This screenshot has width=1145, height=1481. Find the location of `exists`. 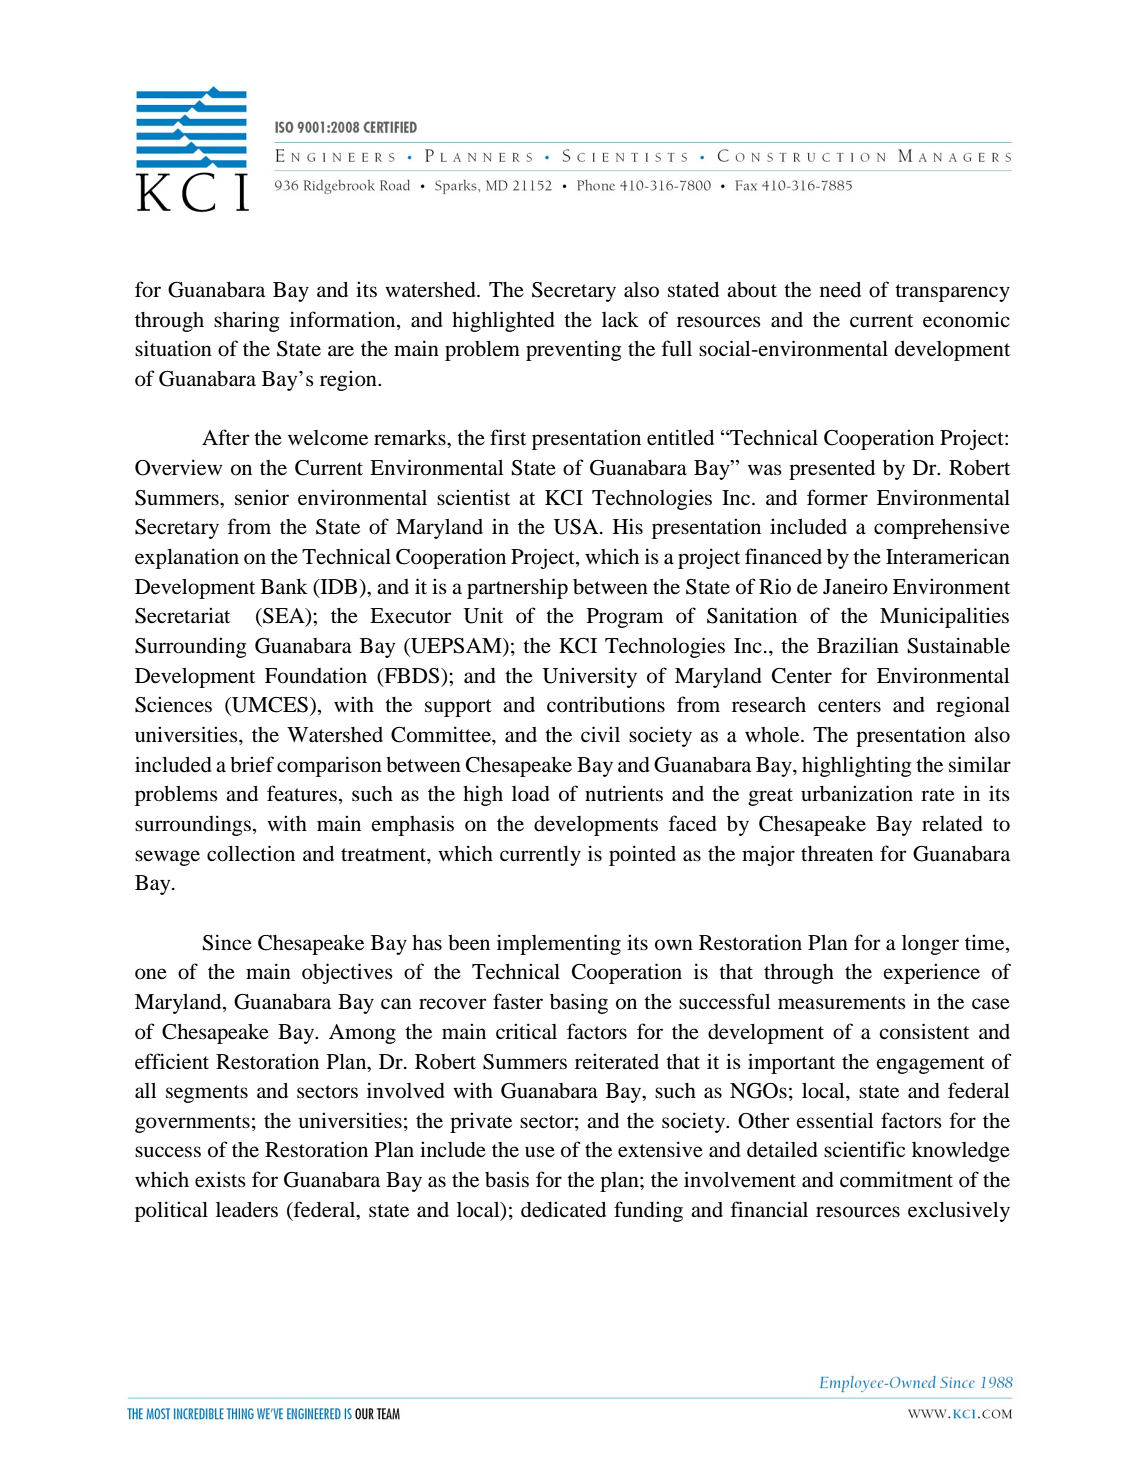

exists is located at coordinates (220, 1179).
